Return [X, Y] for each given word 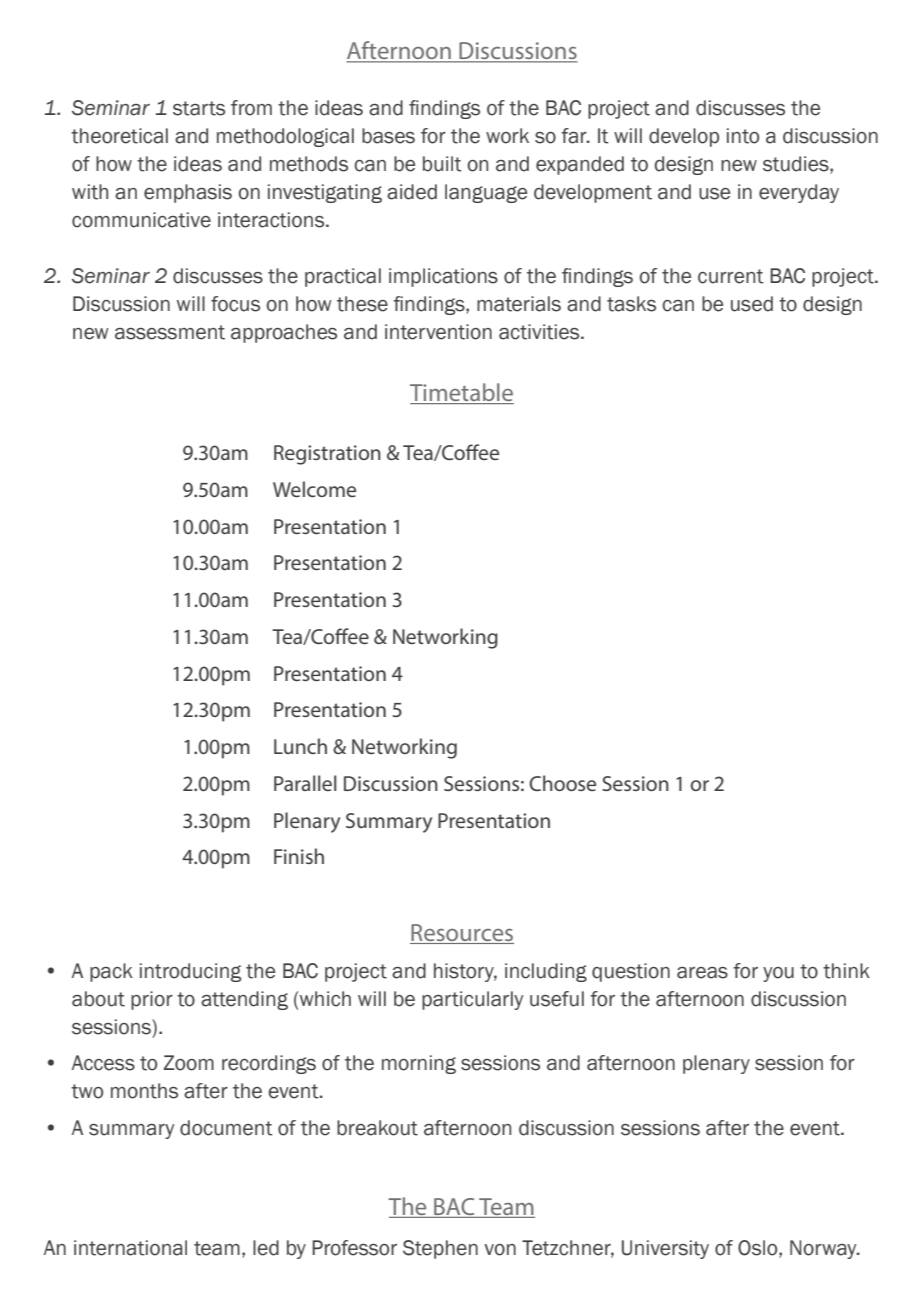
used [752, 304]
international [130, 1248]
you [778, 974]
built [442, 164]
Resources [462, 934]
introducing [190, 972]
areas [702, 973]
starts [199, 108]
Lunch [300, 746]
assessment [170, 332]
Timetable [462, 393]
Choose [562, 783]
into [743, 136]
